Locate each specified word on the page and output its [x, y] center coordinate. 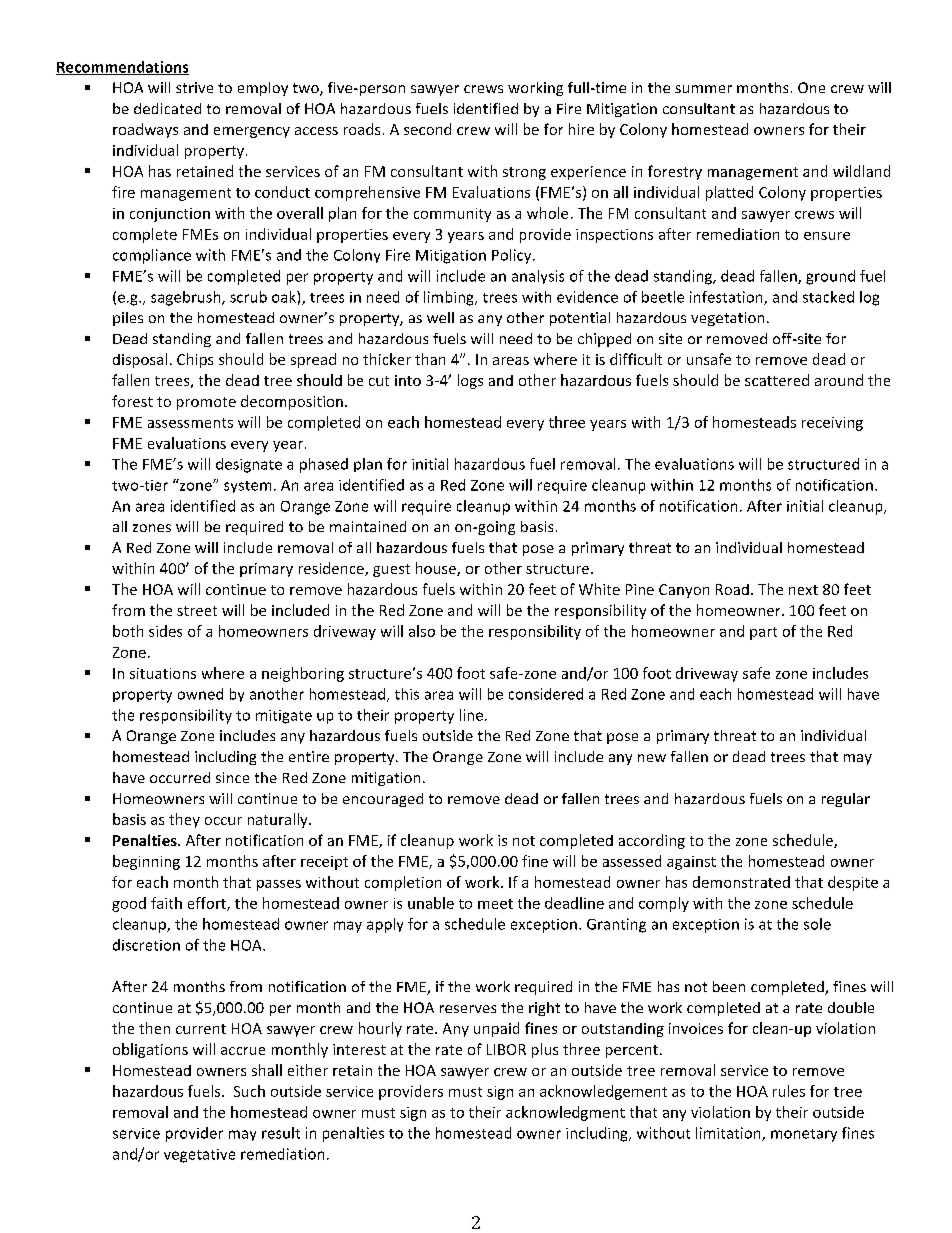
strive [194, 87]
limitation [729, 1134]
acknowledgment [565, 1113]
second [427, 129]
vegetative [199, 1156]
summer [703, 89]
